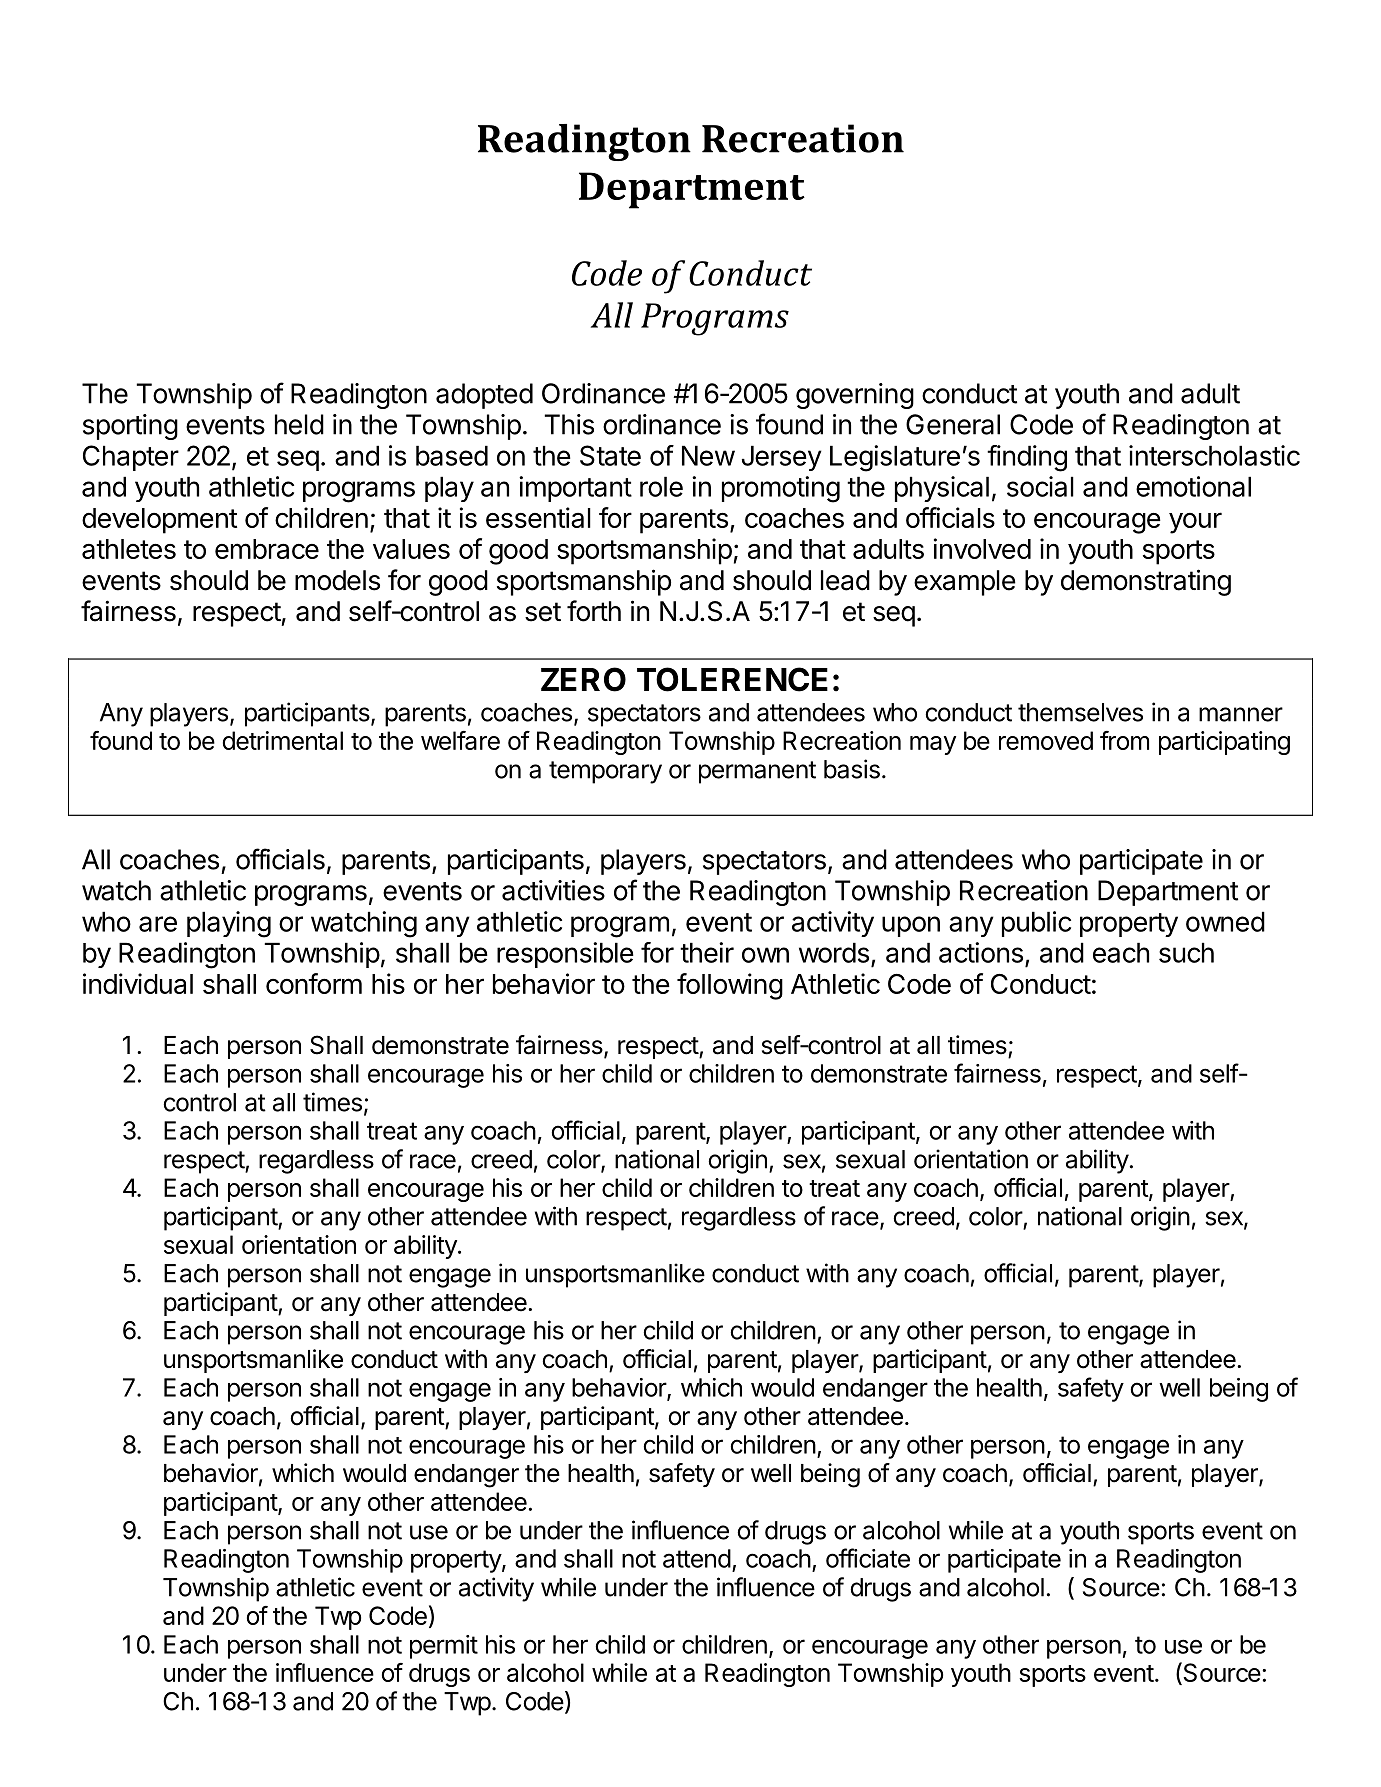 Image resolution: width=1381 pixels, height=1787 pixels. What do you see at coordinates (1186, 952) in the image?
I see `such` at bounding box center [1186, 952].
